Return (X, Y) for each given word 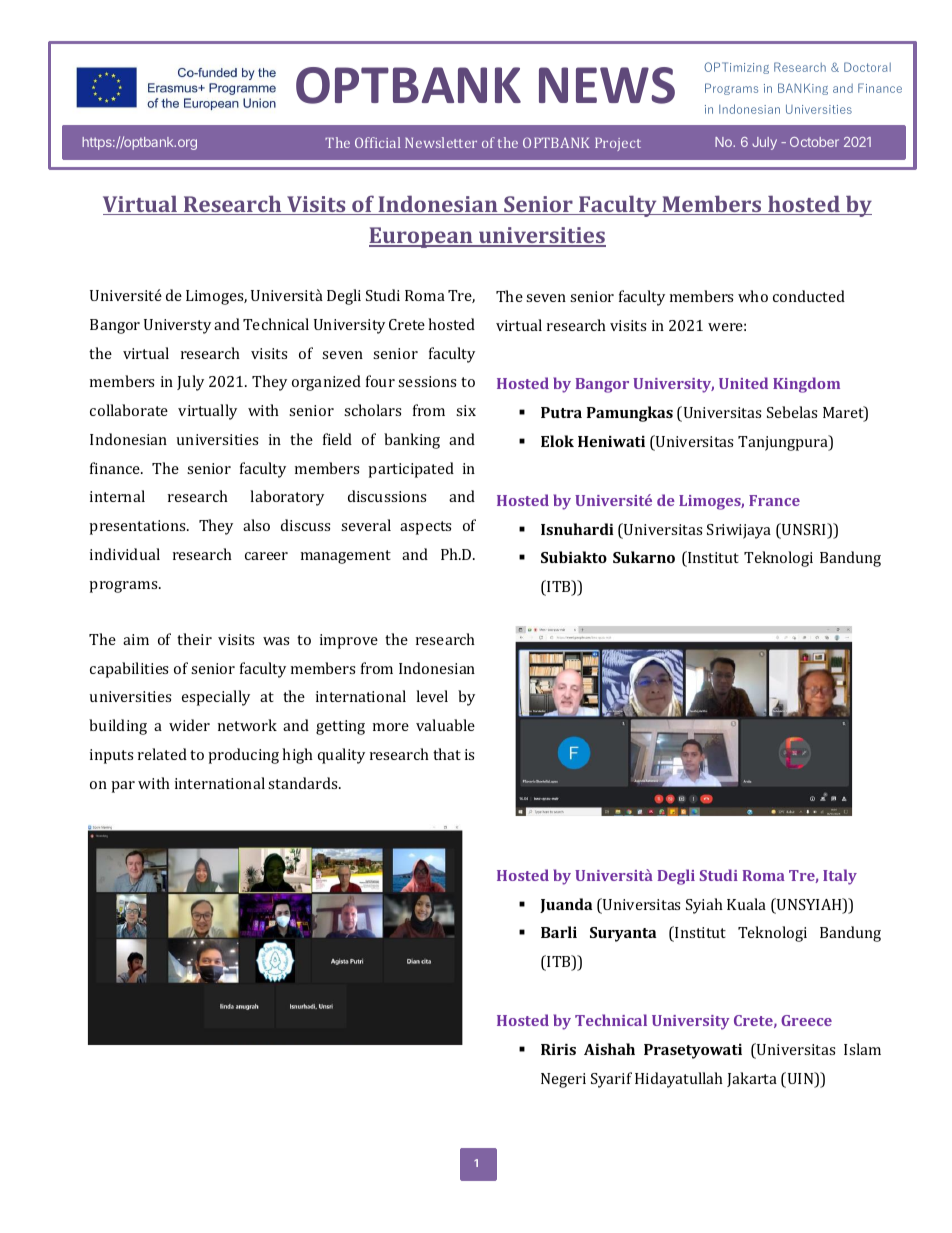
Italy (840, 877)
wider (189, 725)
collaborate (129, 410)
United (743, 383)
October (814, 142)
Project (618, 144)
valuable (445, 725)
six (466, 410)
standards (304, 783)
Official (377, 142)
